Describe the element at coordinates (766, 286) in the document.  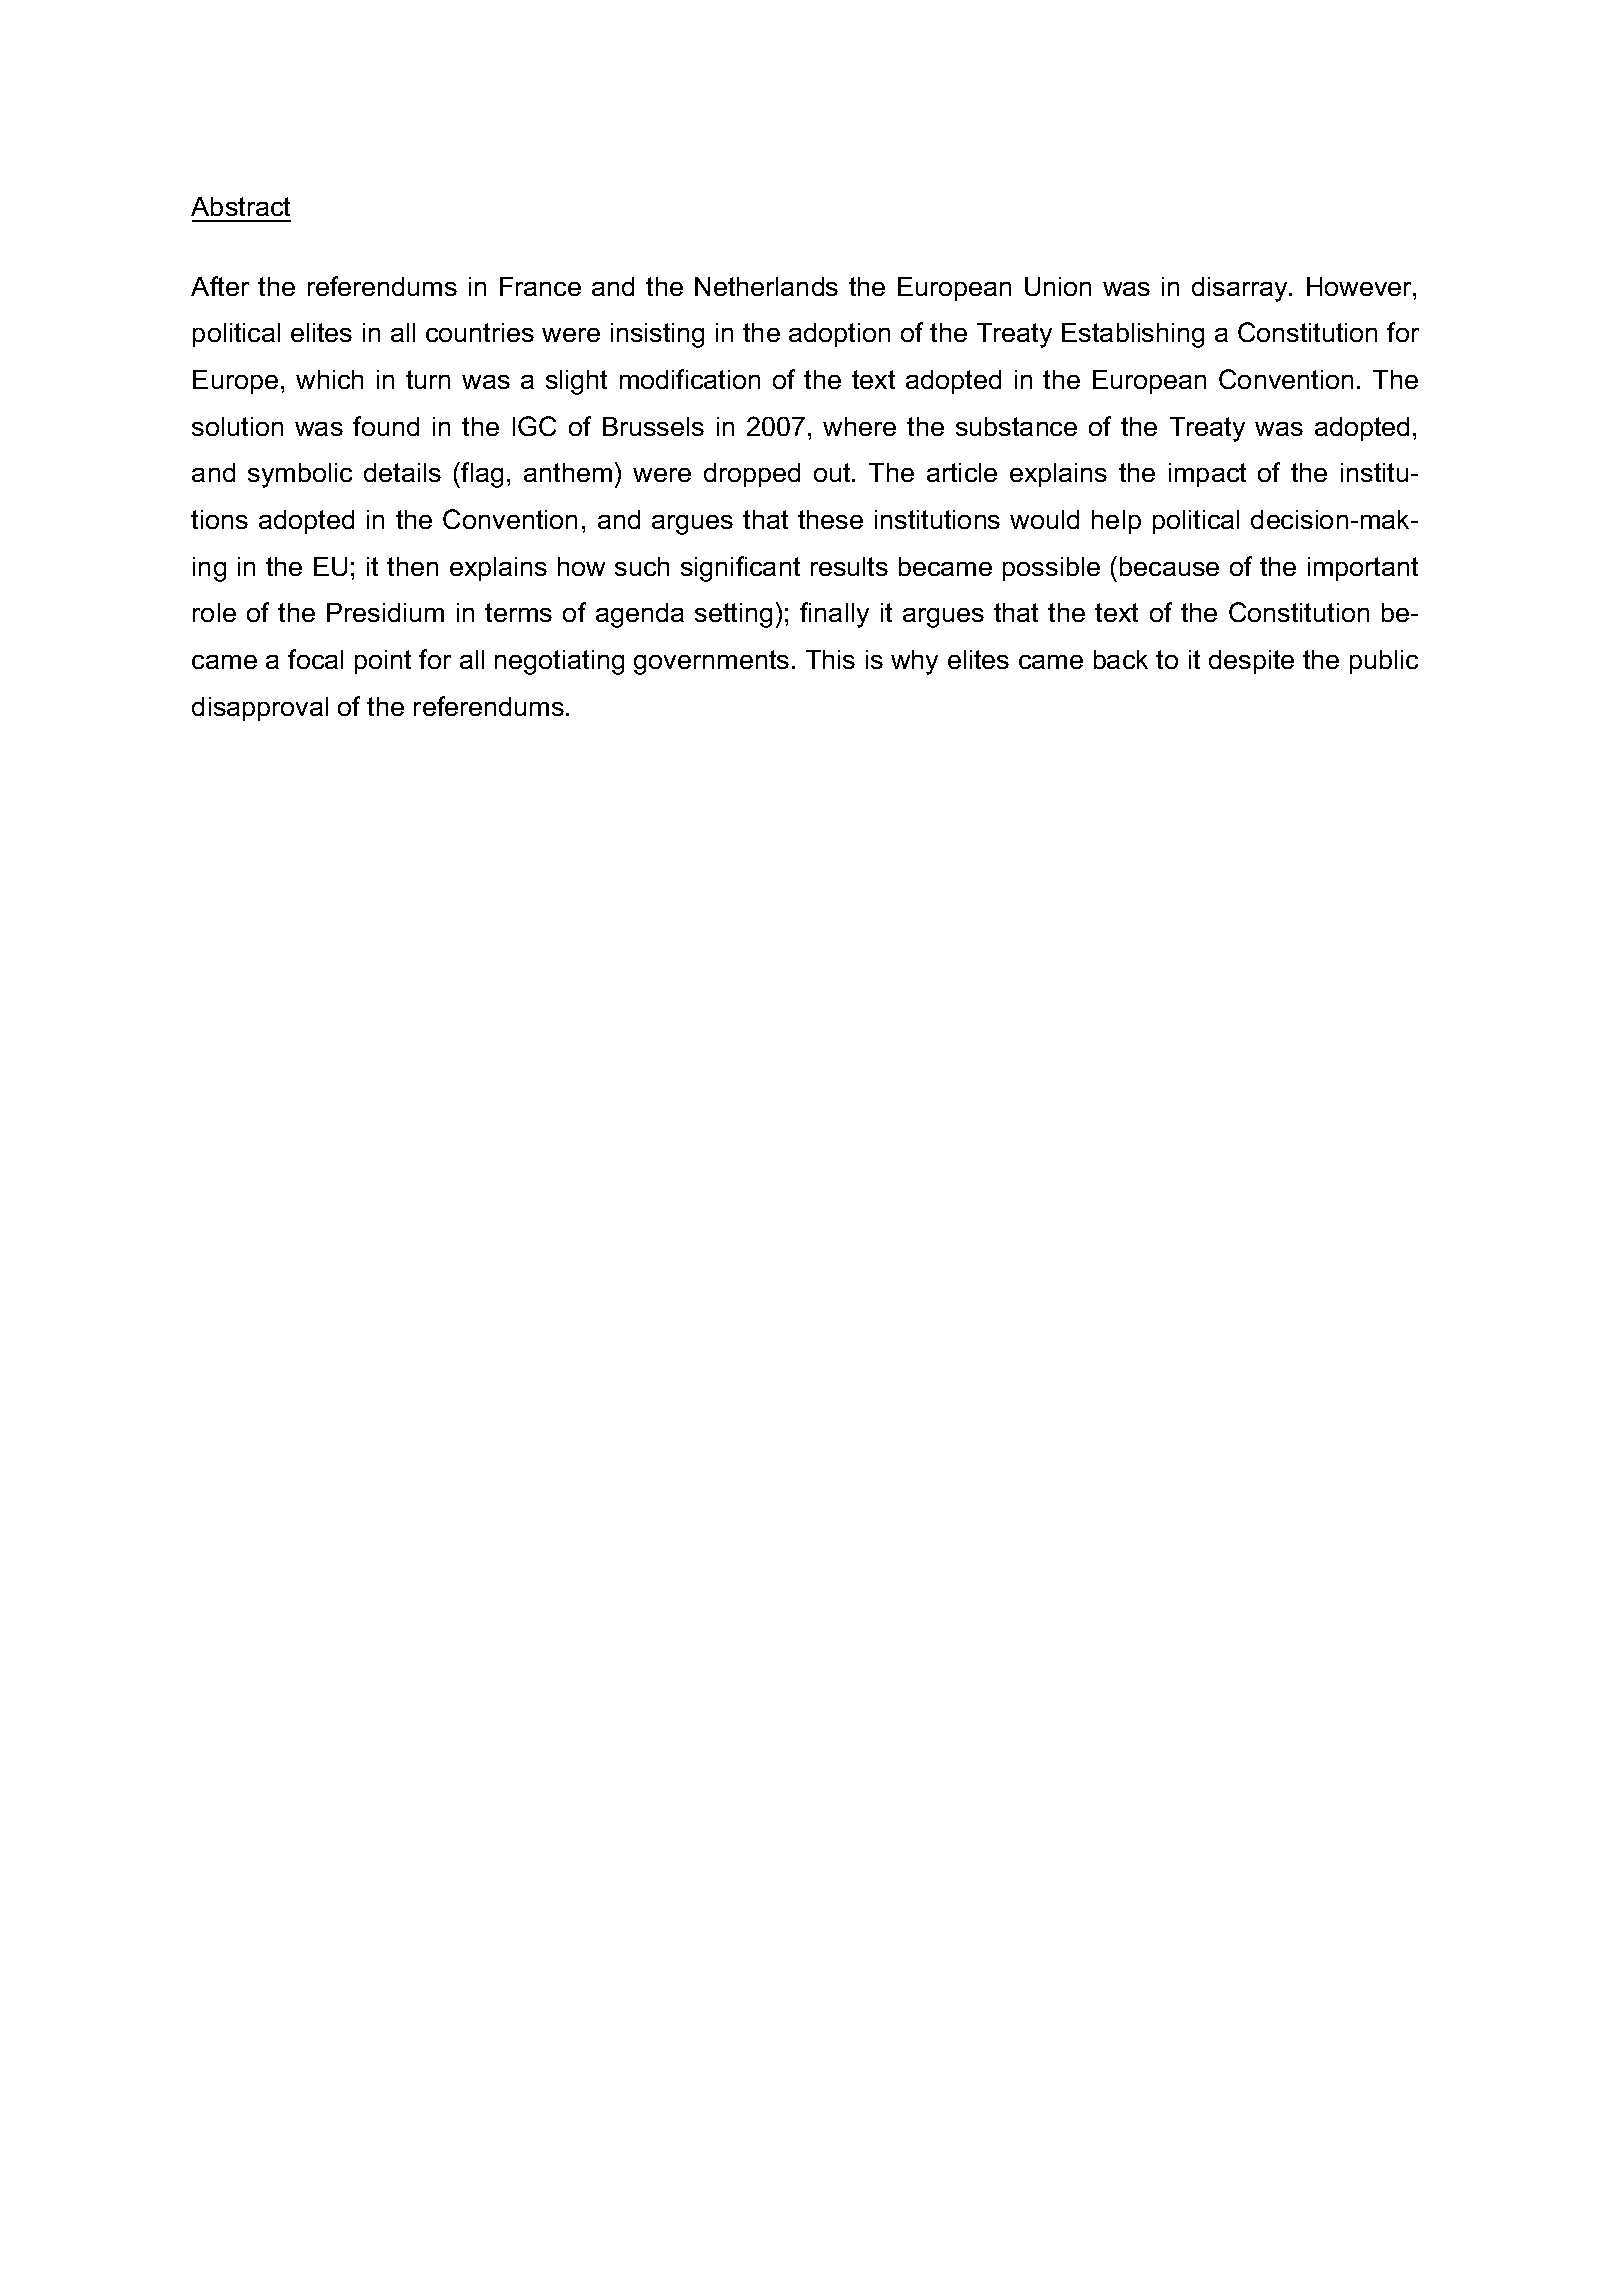
I see `Netherlands` at that location.
